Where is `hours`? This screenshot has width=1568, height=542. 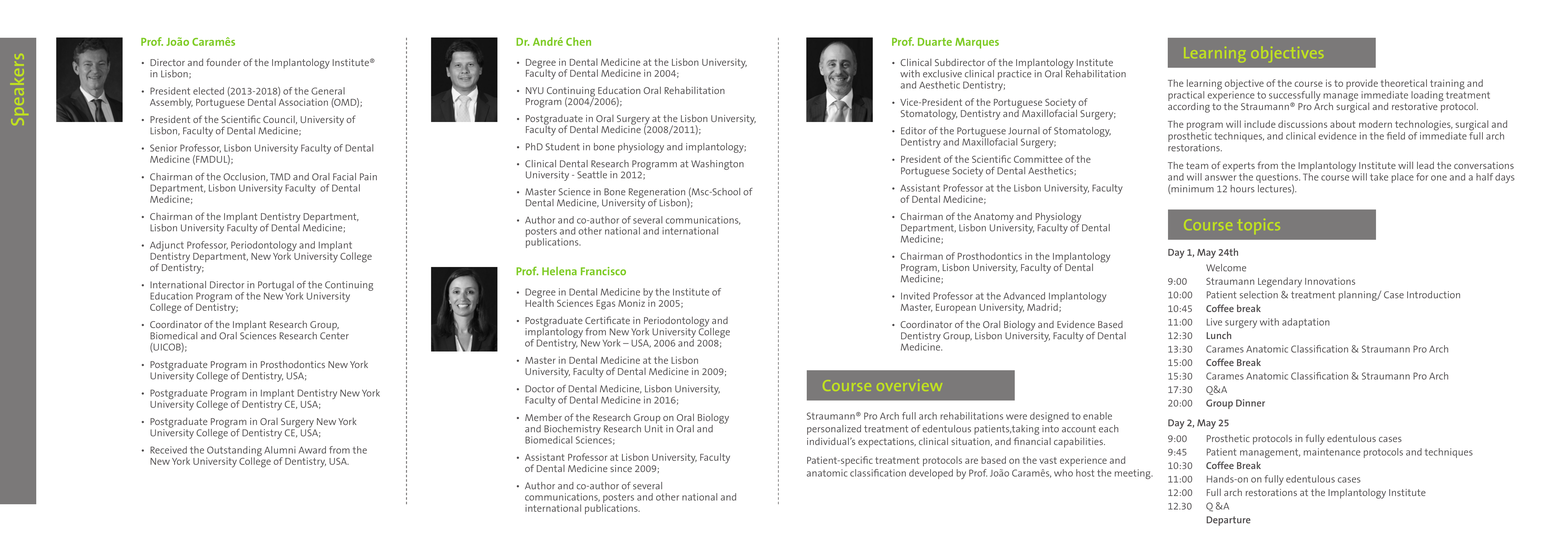
hours is located at coordinates (1242, 189).
